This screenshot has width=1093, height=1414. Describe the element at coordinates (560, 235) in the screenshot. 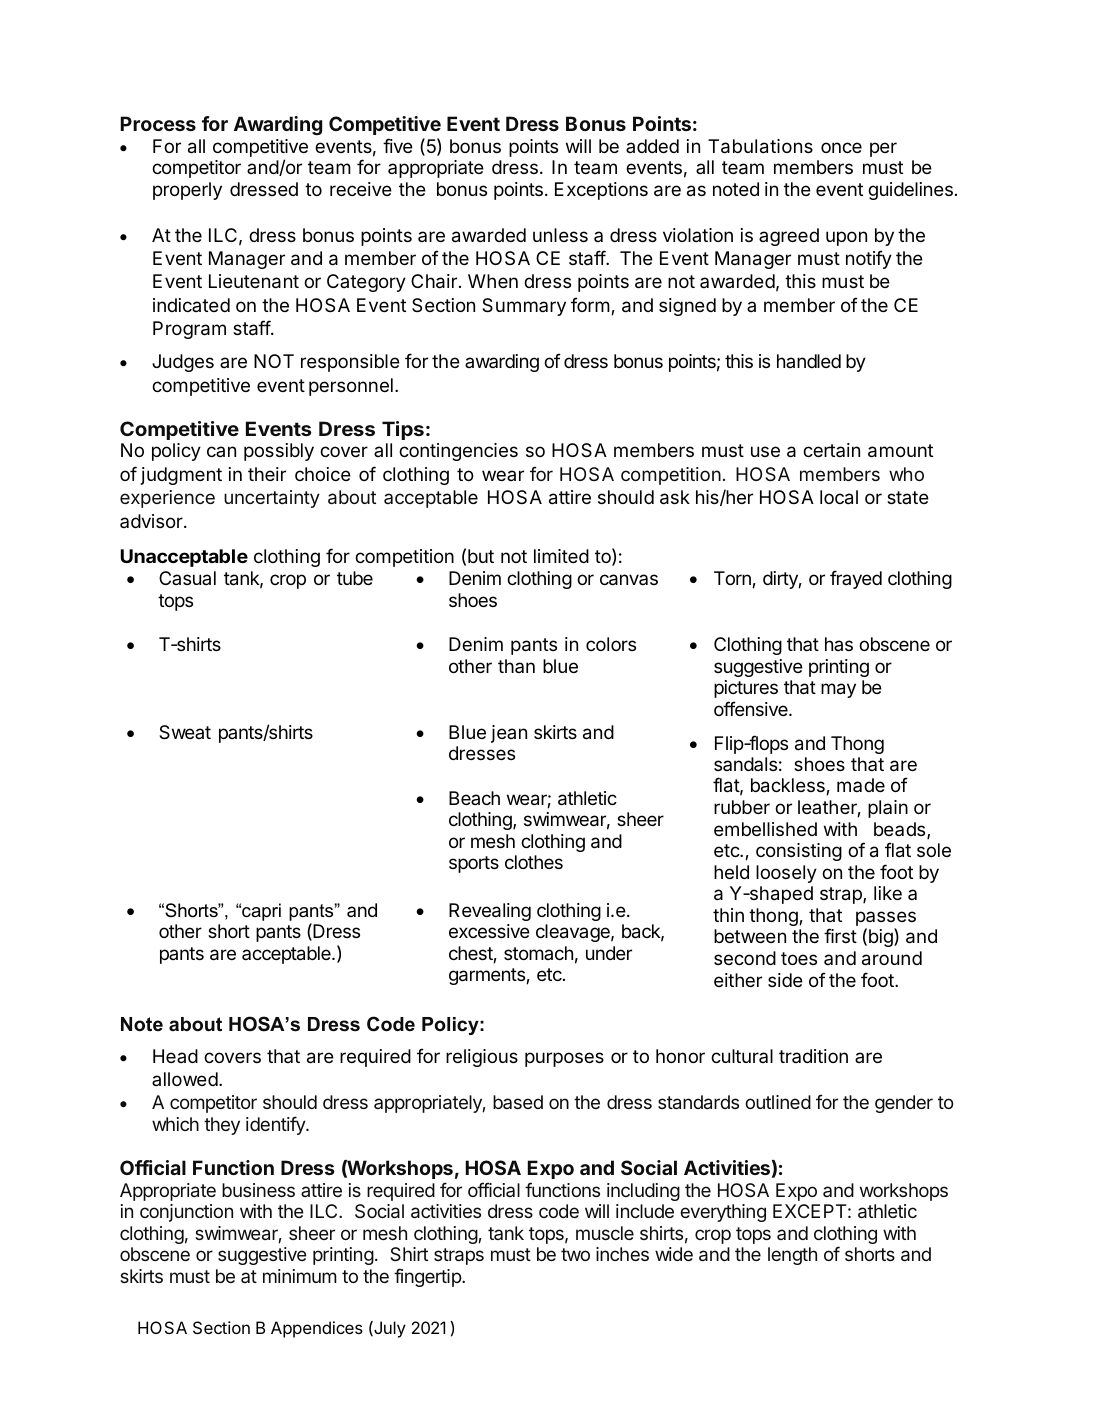

I see `unless` at that location.
